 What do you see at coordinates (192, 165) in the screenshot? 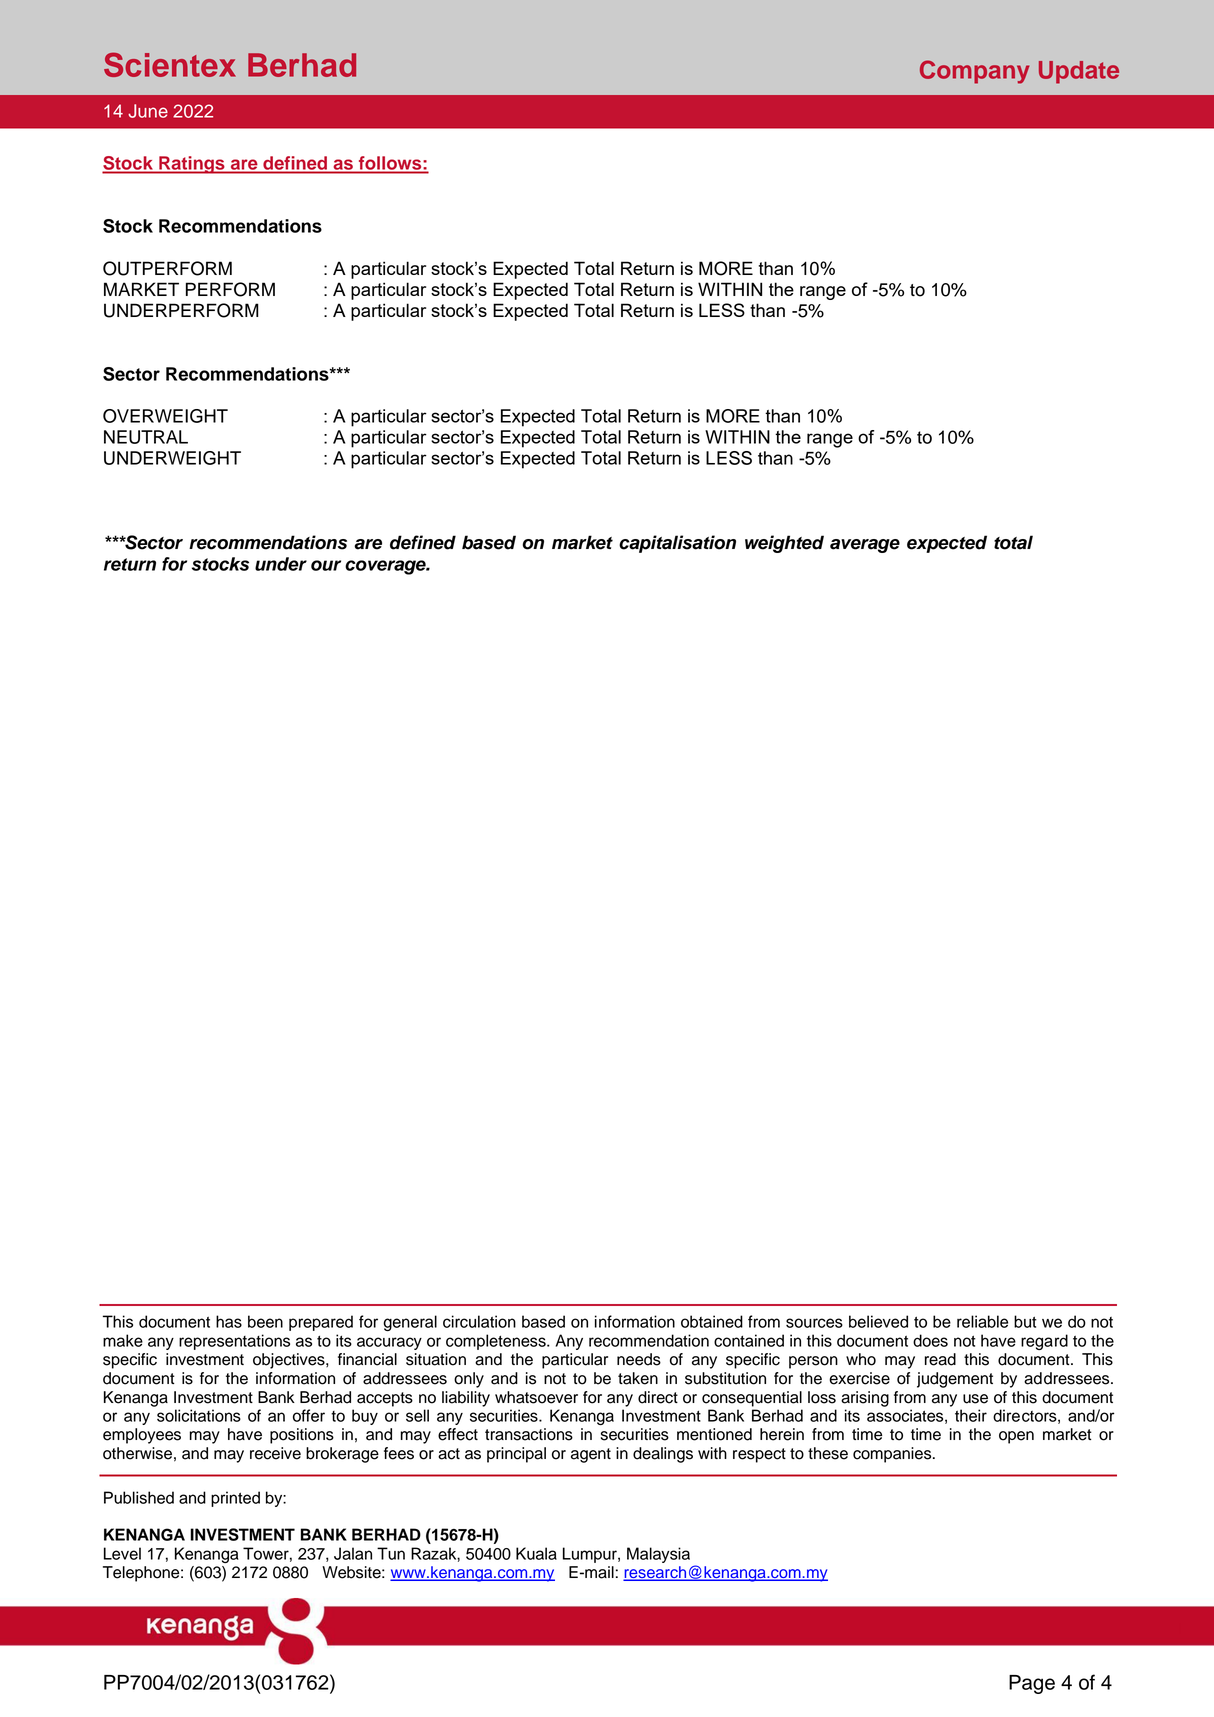
I see `Ratings` at bounding box center [192, 165].
